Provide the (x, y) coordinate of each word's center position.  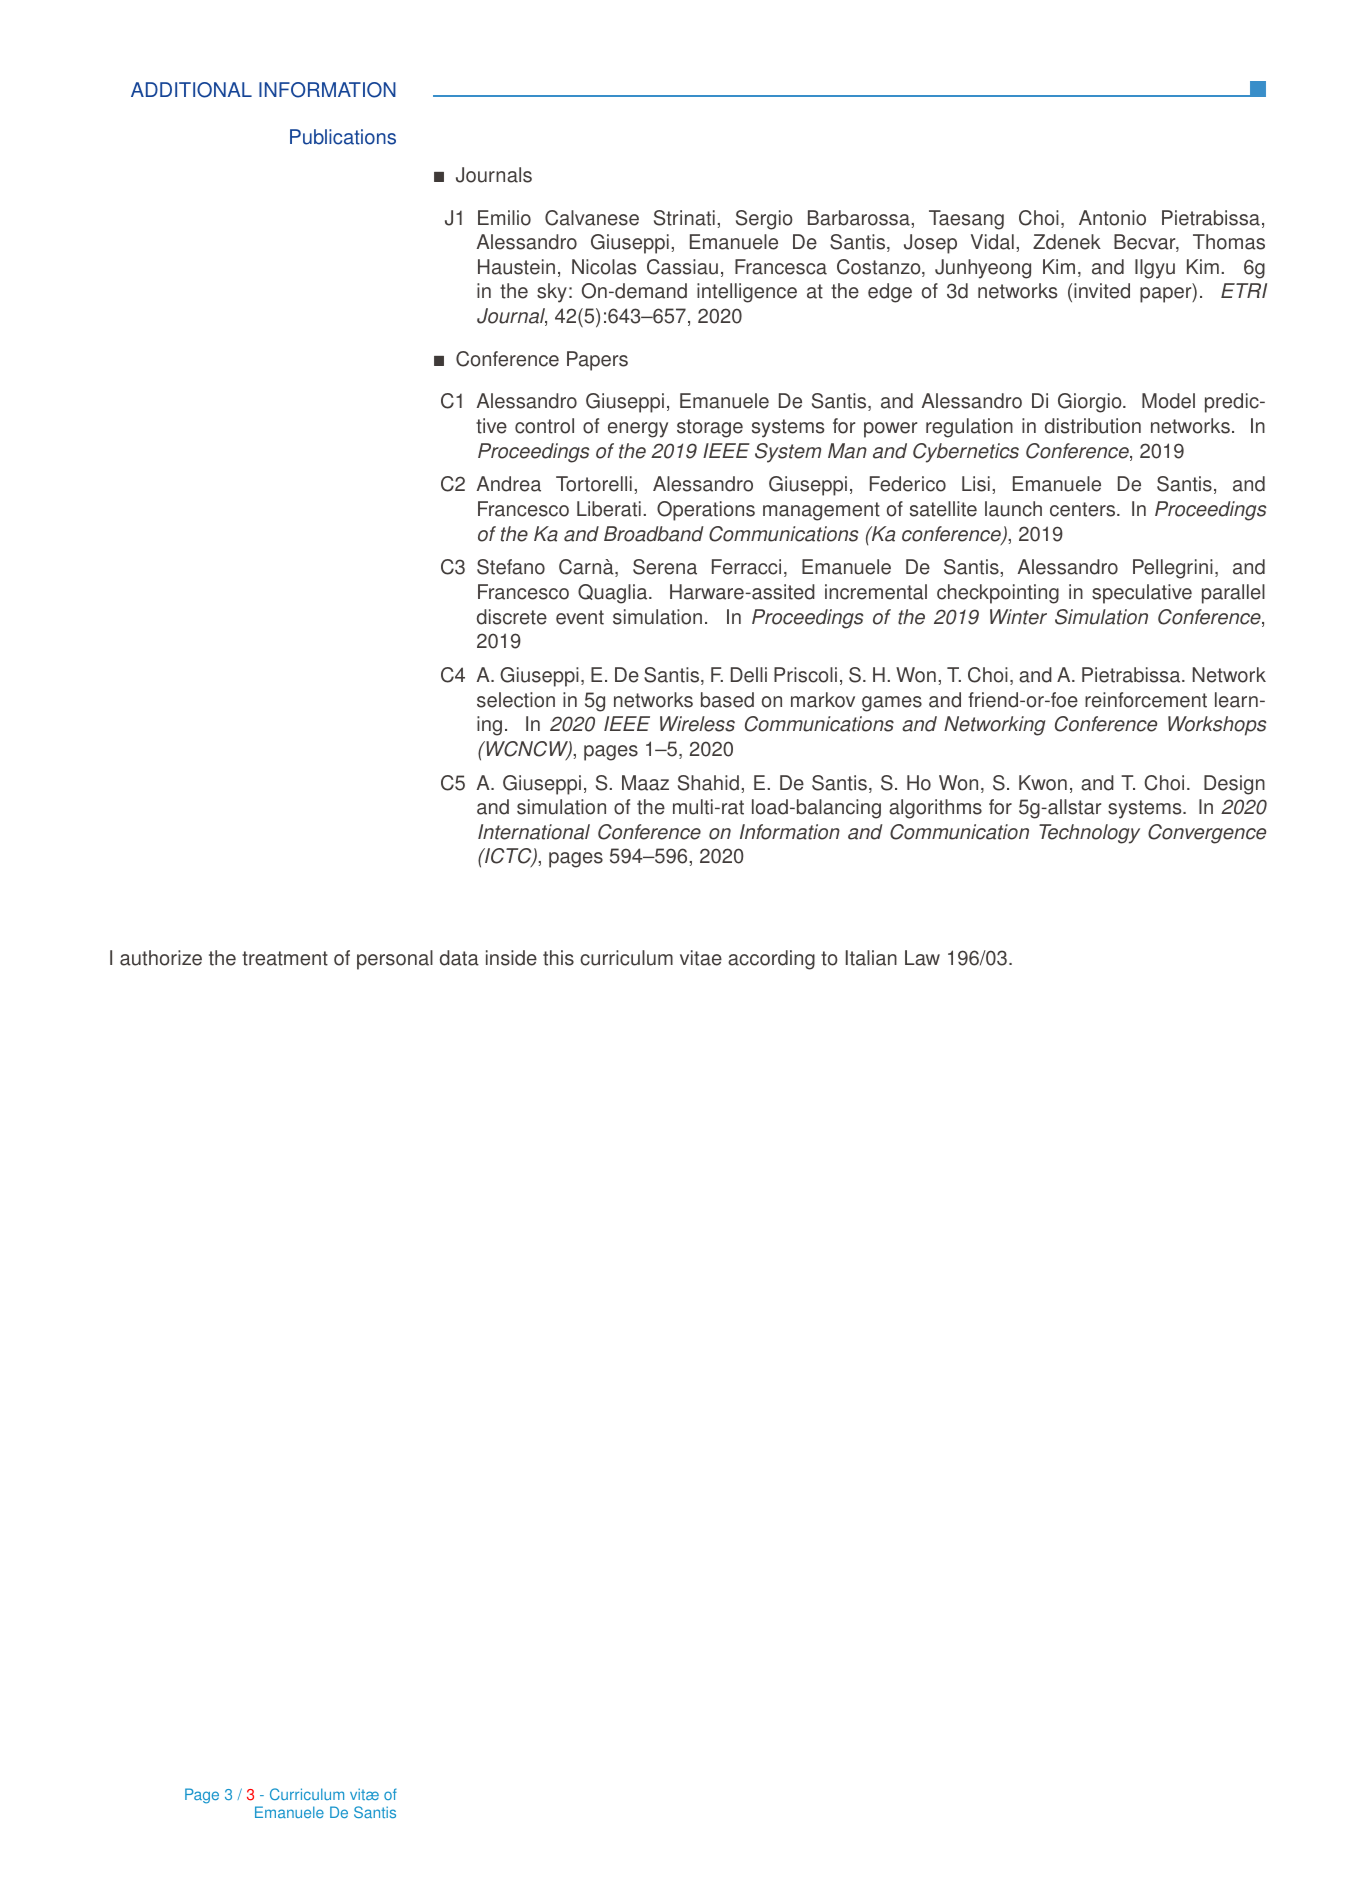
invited (1102, 291)
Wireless (697, 724)
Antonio (1112, 218)
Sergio (764, 220)
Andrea (509, 484)
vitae (701, 958)
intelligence (747, 293)
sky (552, 293)
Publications (343, 137)
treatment (285, 958)
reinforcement (1146, 700)
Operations (706, 511)
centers (1084, 509)
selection (516, 700)
